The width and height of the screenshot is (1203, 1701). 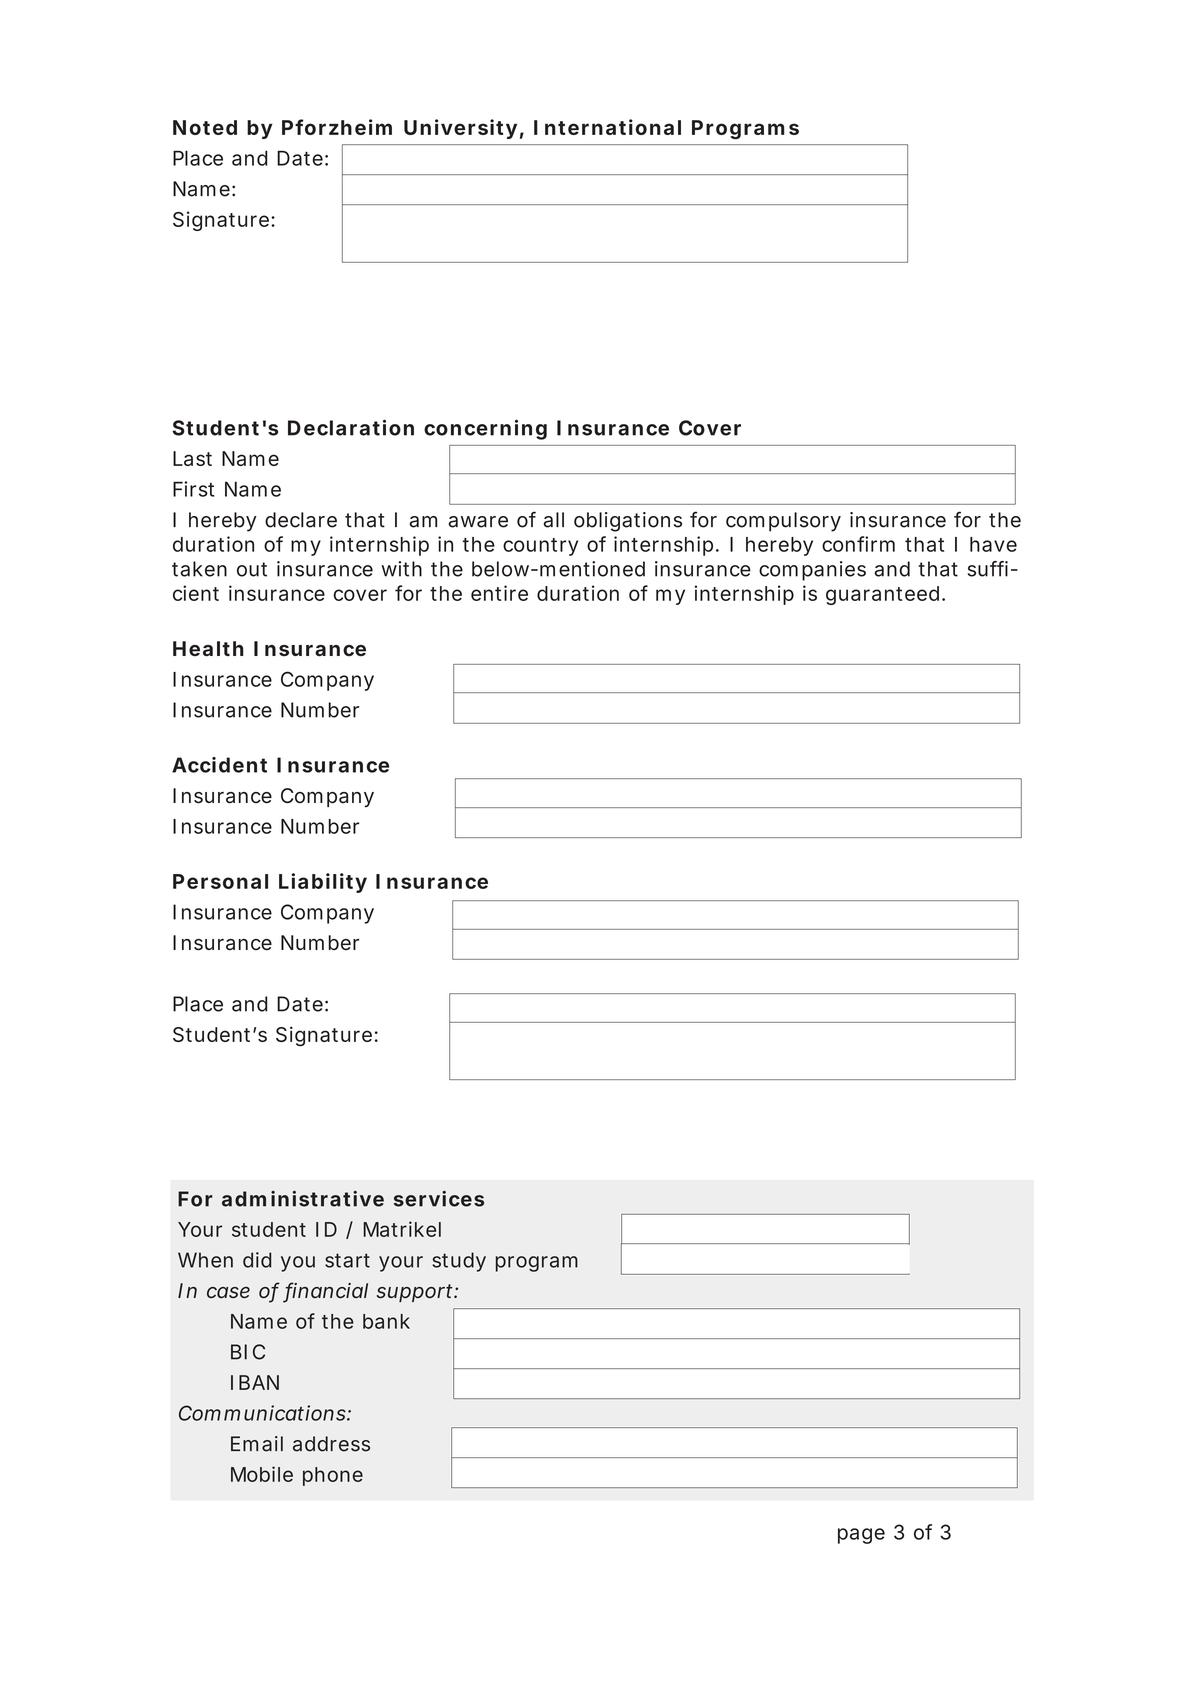 What do you see at coordinates (607, 127) in the screenshot?
I see `International` at bounding box center [607, 127].
